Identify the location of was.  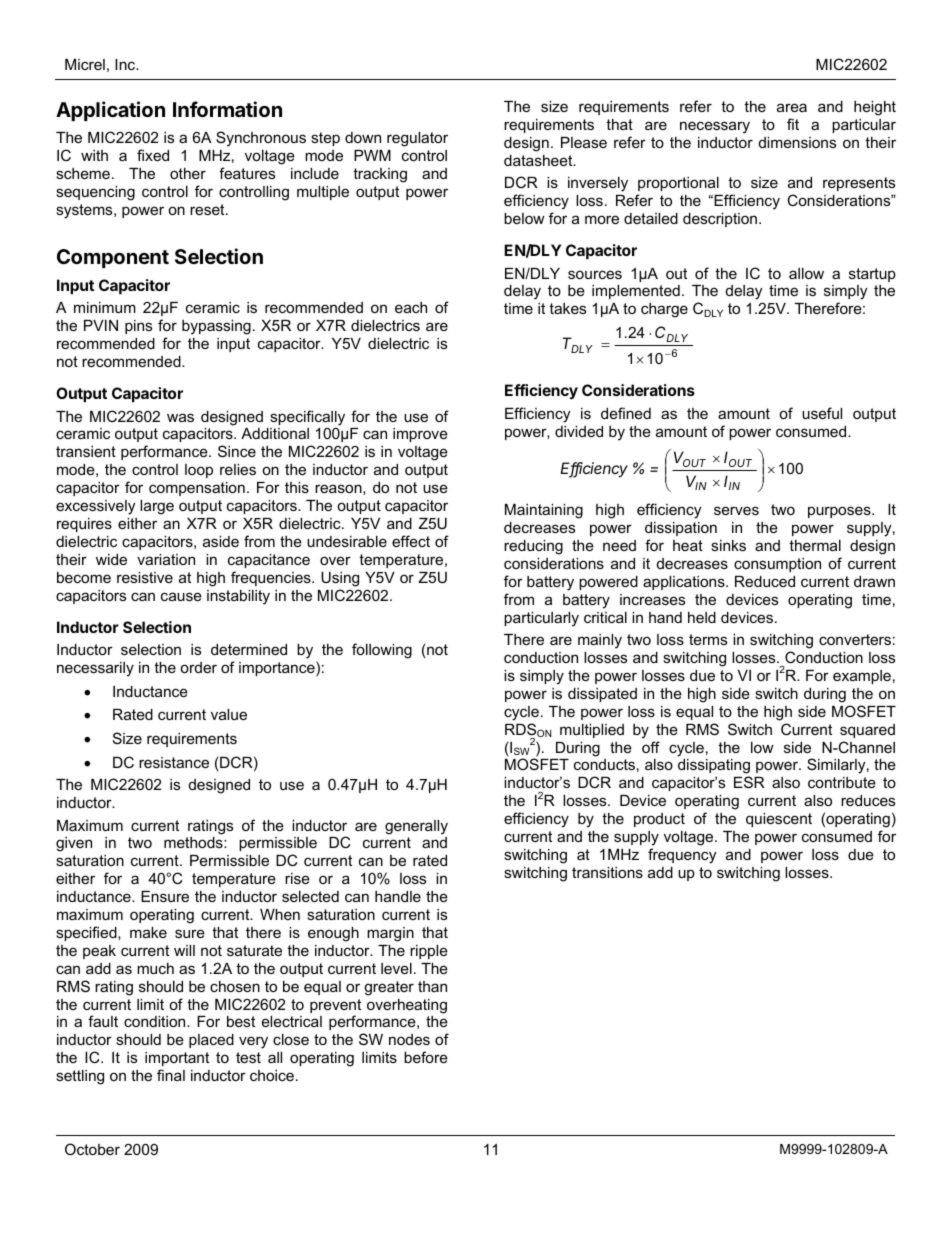
(180, 417).
